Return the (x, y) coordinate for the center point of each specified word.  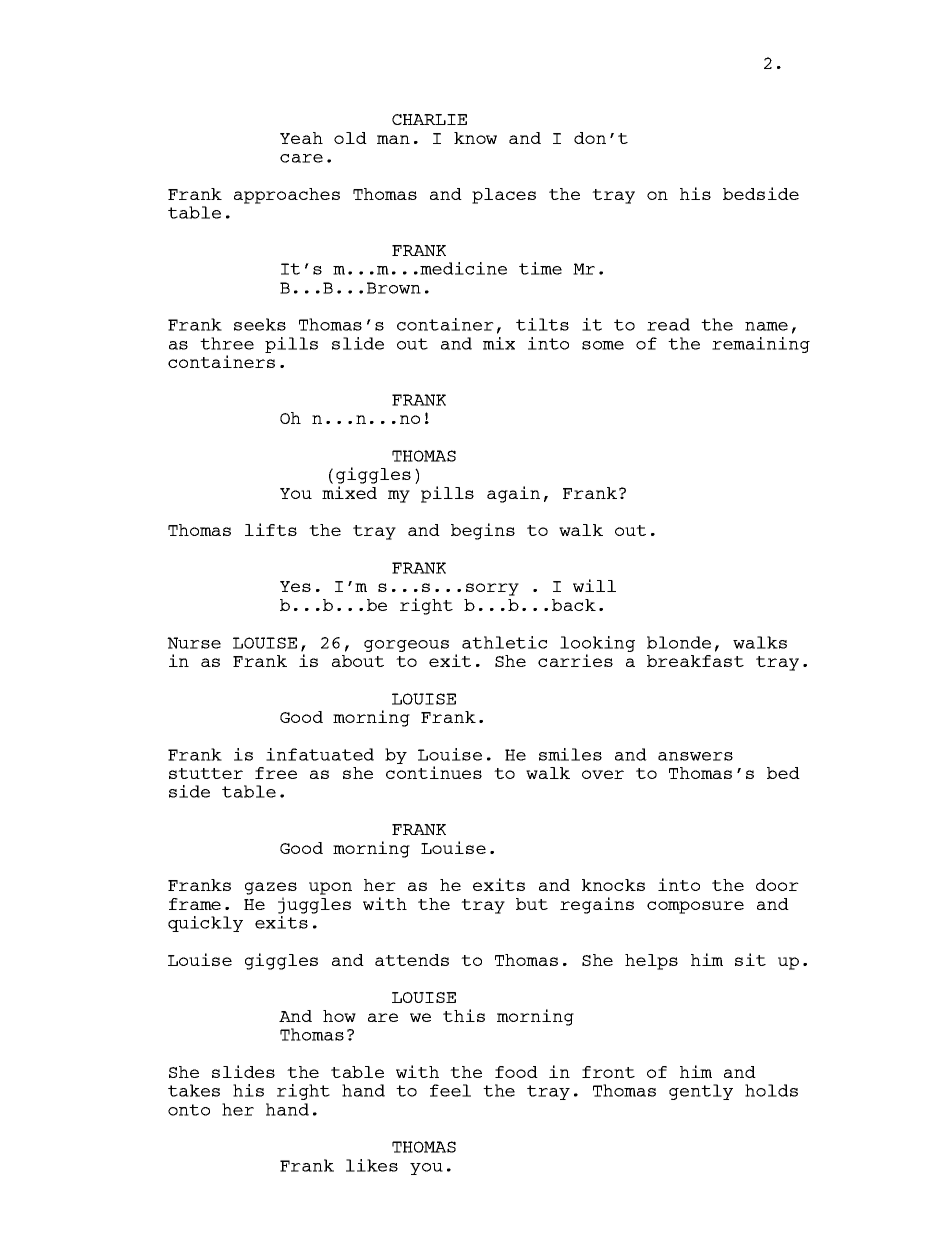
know (475, 138)
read (668, 324)
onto (189, 1110)
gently (701, 1092)
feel (450, 1090)
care (301, 158)
